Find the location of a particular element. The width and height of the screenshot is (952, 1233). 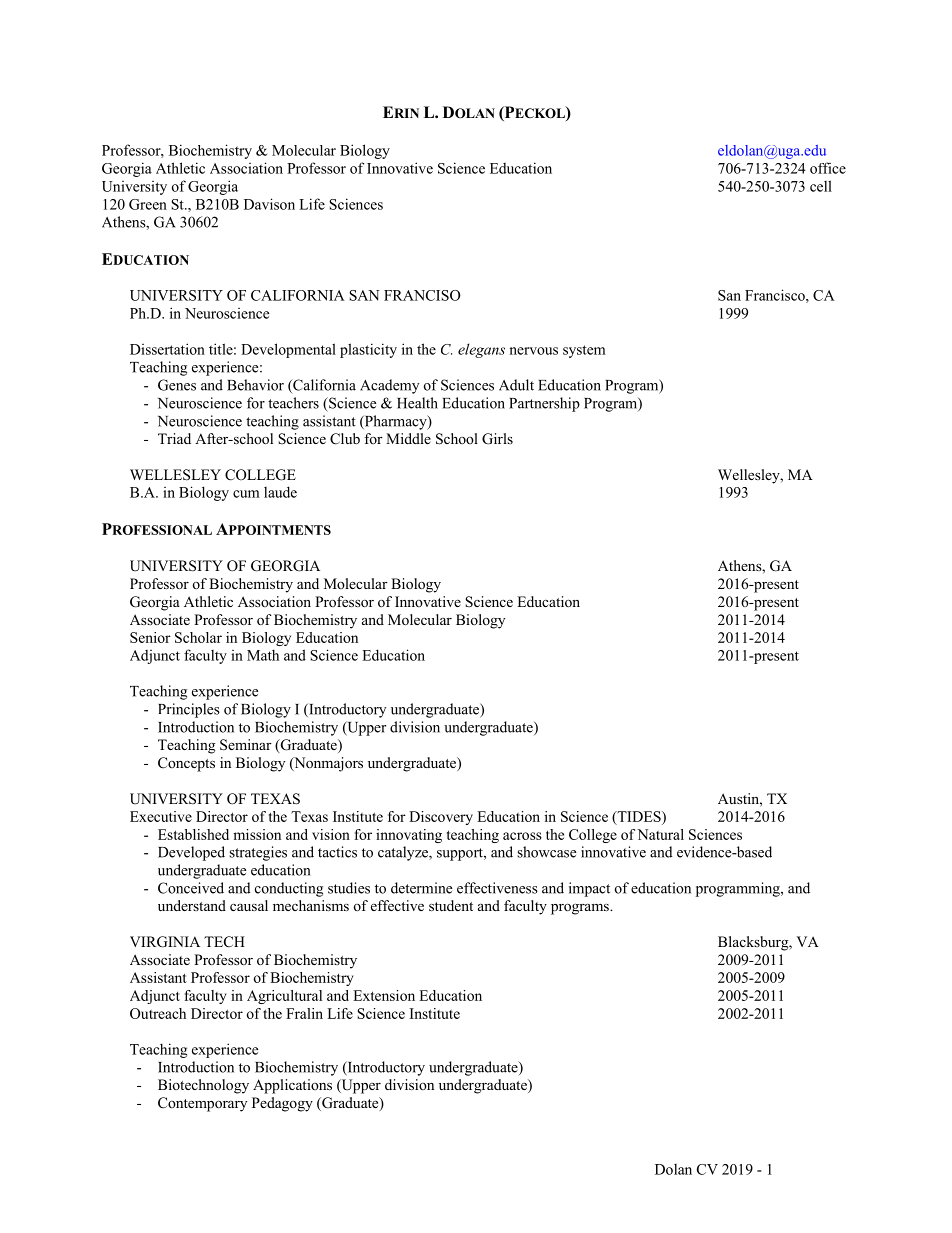

Concepts is located at coordinates (186, 764).
